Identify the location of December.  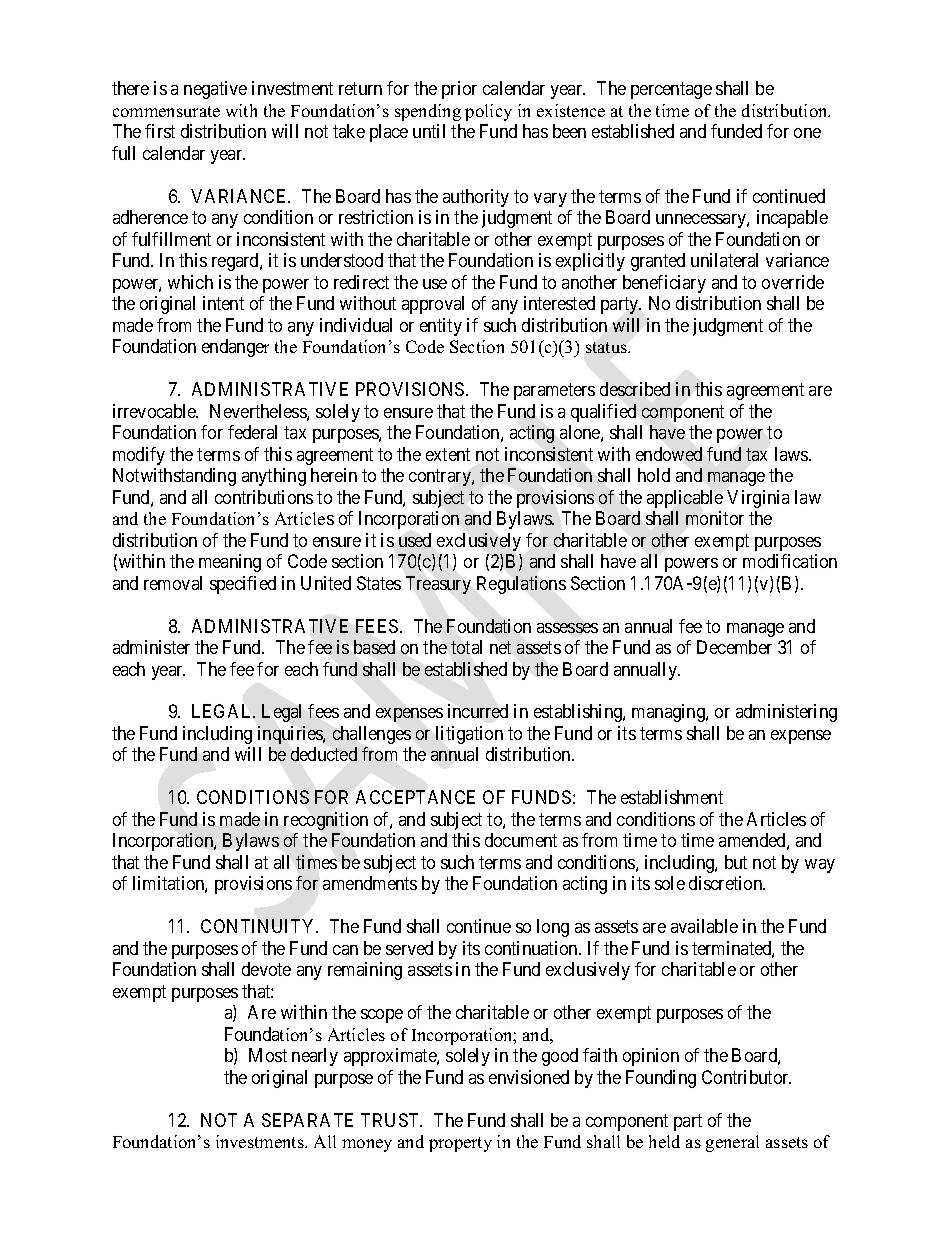
(734, 647).
